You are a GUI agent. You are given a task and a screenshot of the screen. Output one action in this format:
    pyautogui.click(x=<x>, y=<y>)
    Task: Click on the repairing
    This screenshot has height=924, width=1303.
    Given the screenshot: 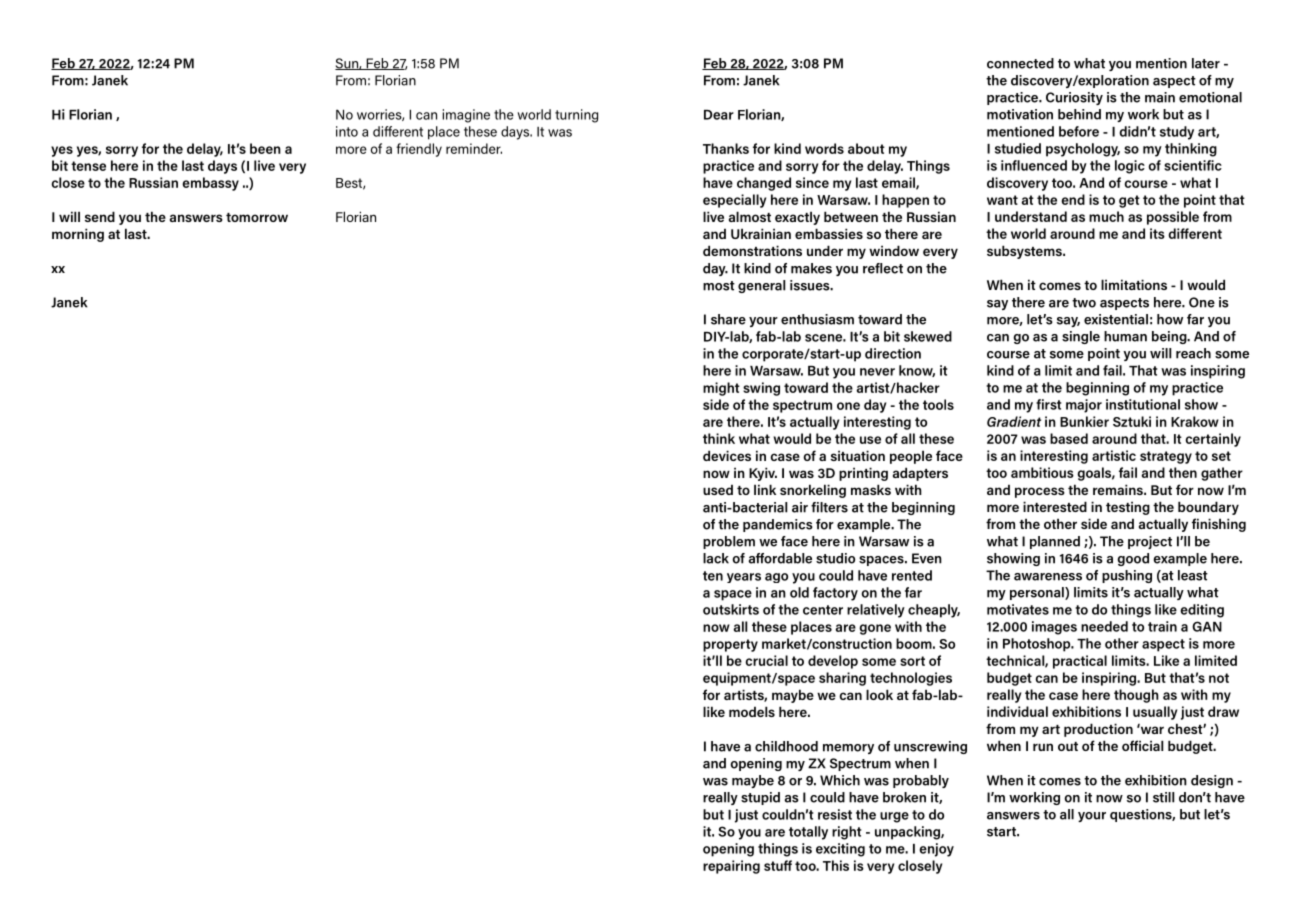 What is the action you would take?
    pyautogui.click(x=731, y=867)
